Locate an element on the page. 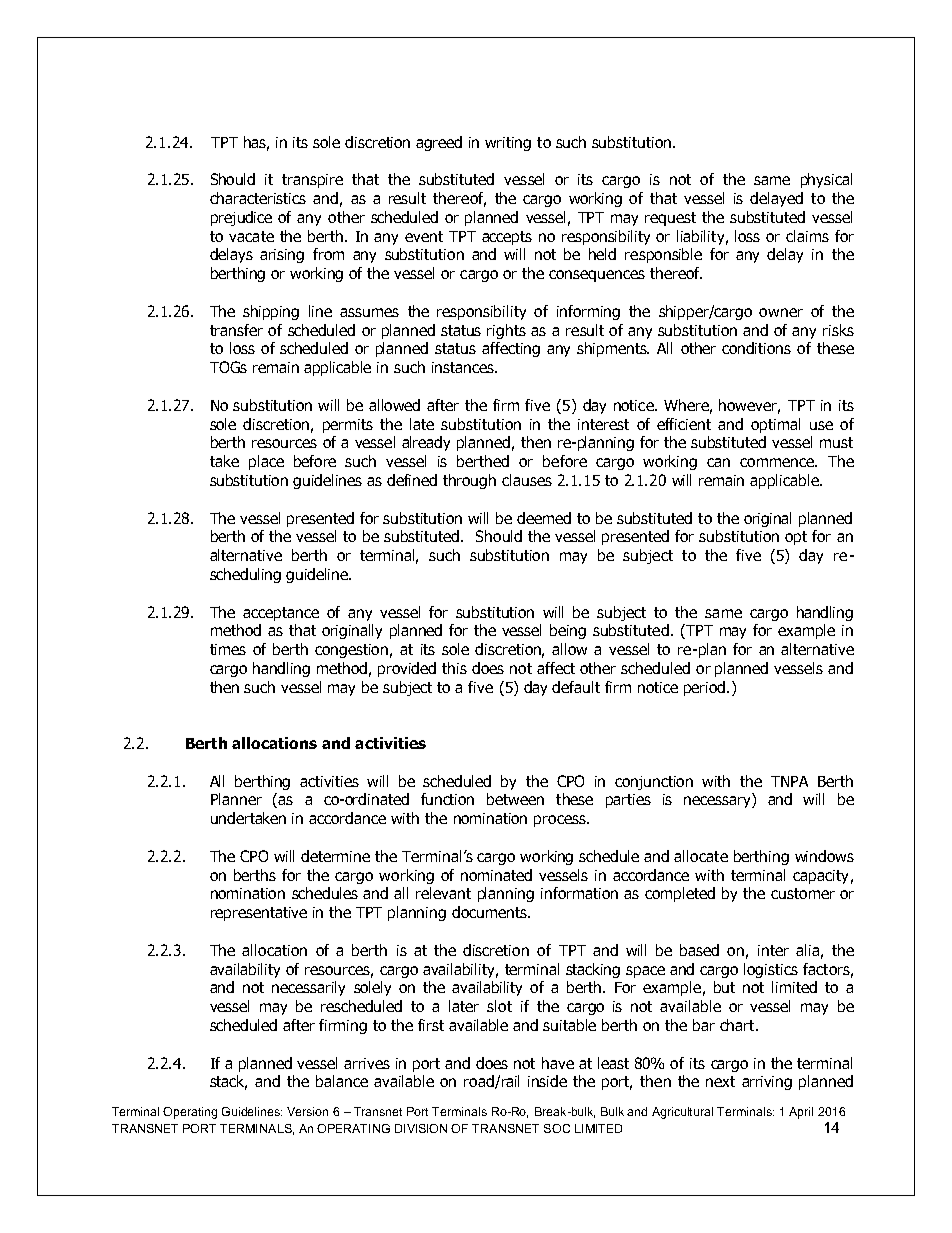 The height and width of the document is (1233, 952). writing is located at coordinates (508, 144).
